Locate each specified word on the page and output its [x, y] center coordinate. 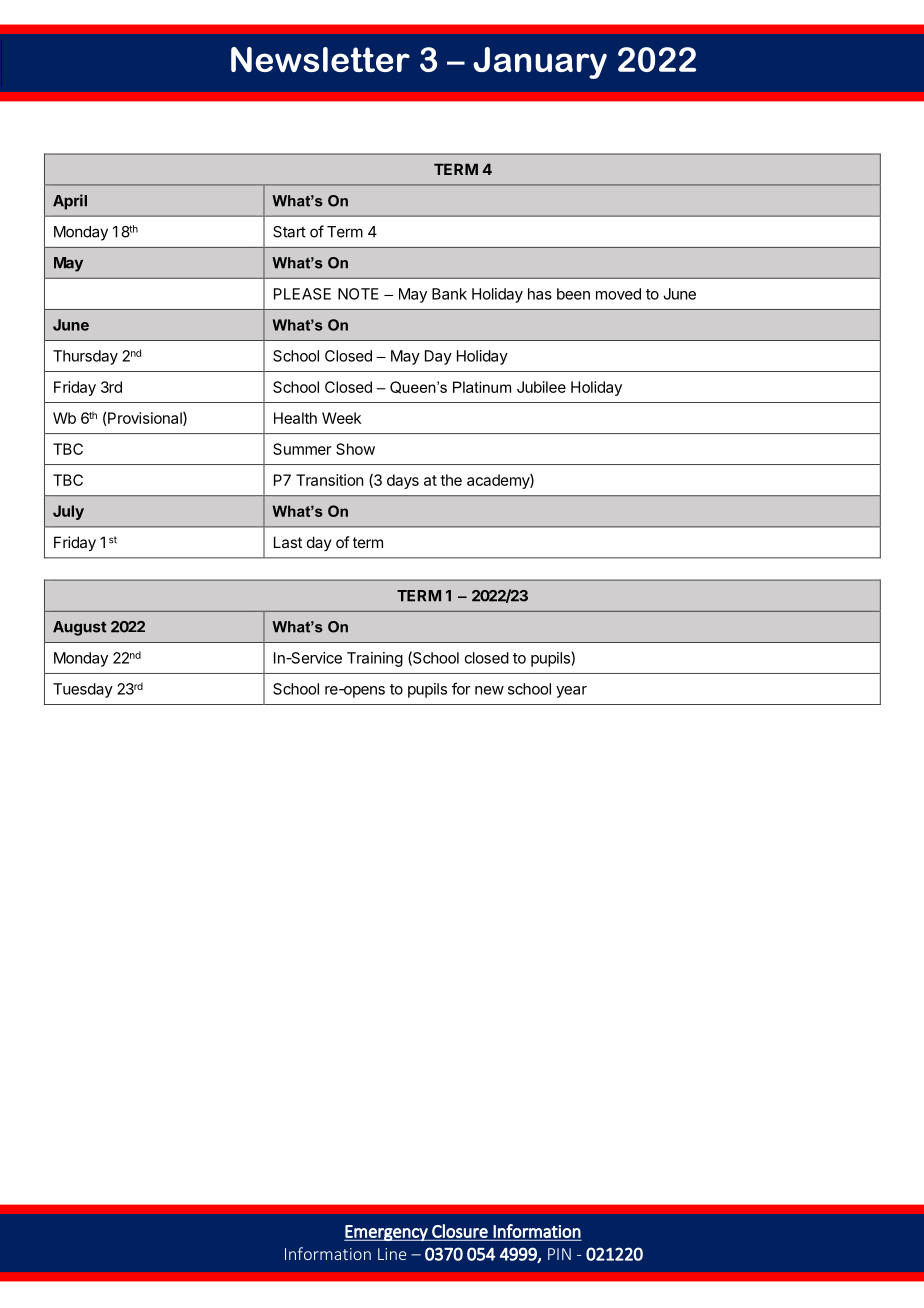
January [540, 63]
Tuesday [83, 690]
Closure [460, 1232]
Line [392, 1254]
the [451, 480]
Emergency [387, 1233]
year [571, 692]
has [540, 294]
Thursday [85, 357]
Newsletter [320, 59]
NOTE [358, 294]
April [70, 202]
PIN [559, 1254]
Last [288, 542]
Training [375, 659]
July [68, 512]
